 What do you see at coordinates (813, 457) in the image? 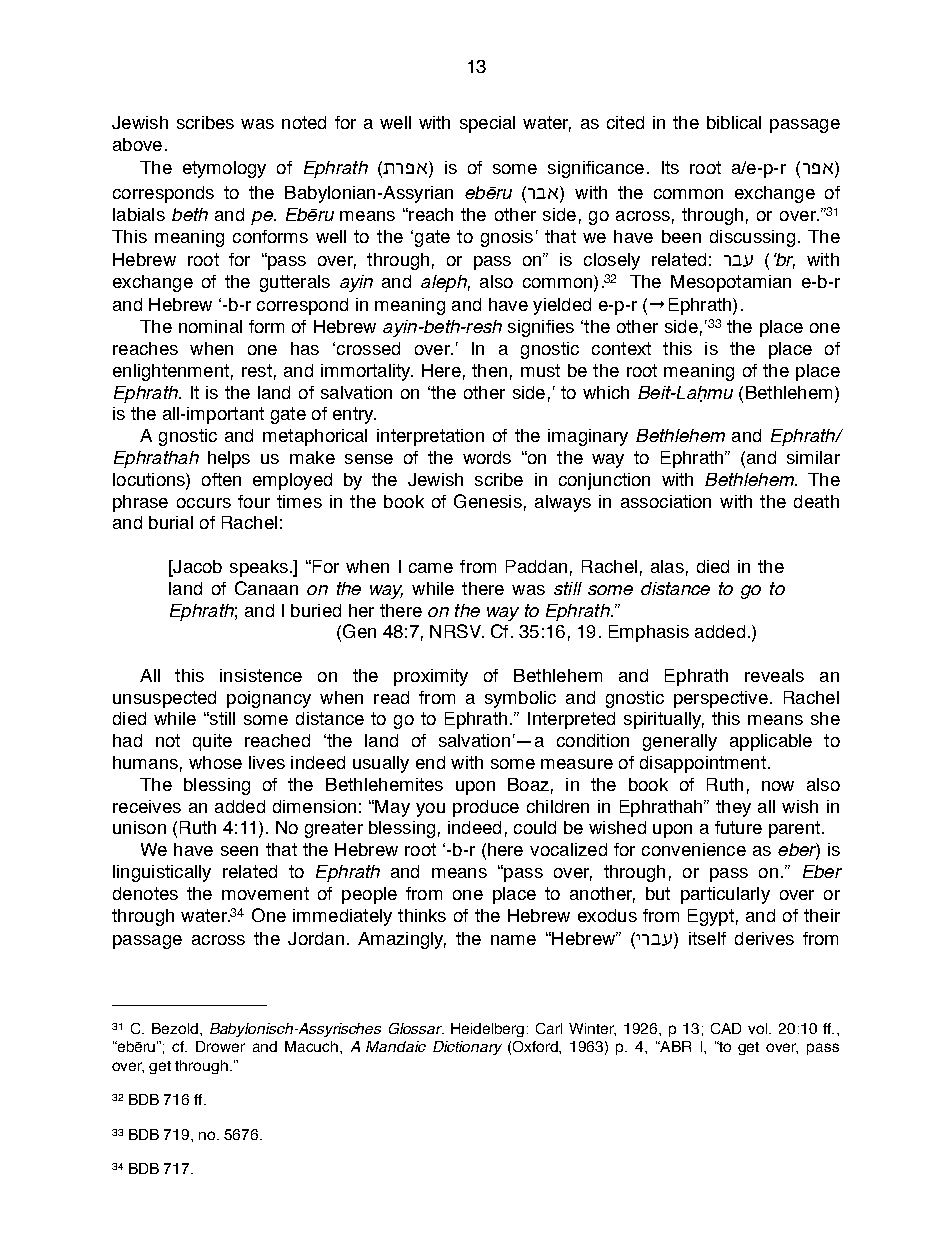
I see `similar` at bounding box center [813, 457].
